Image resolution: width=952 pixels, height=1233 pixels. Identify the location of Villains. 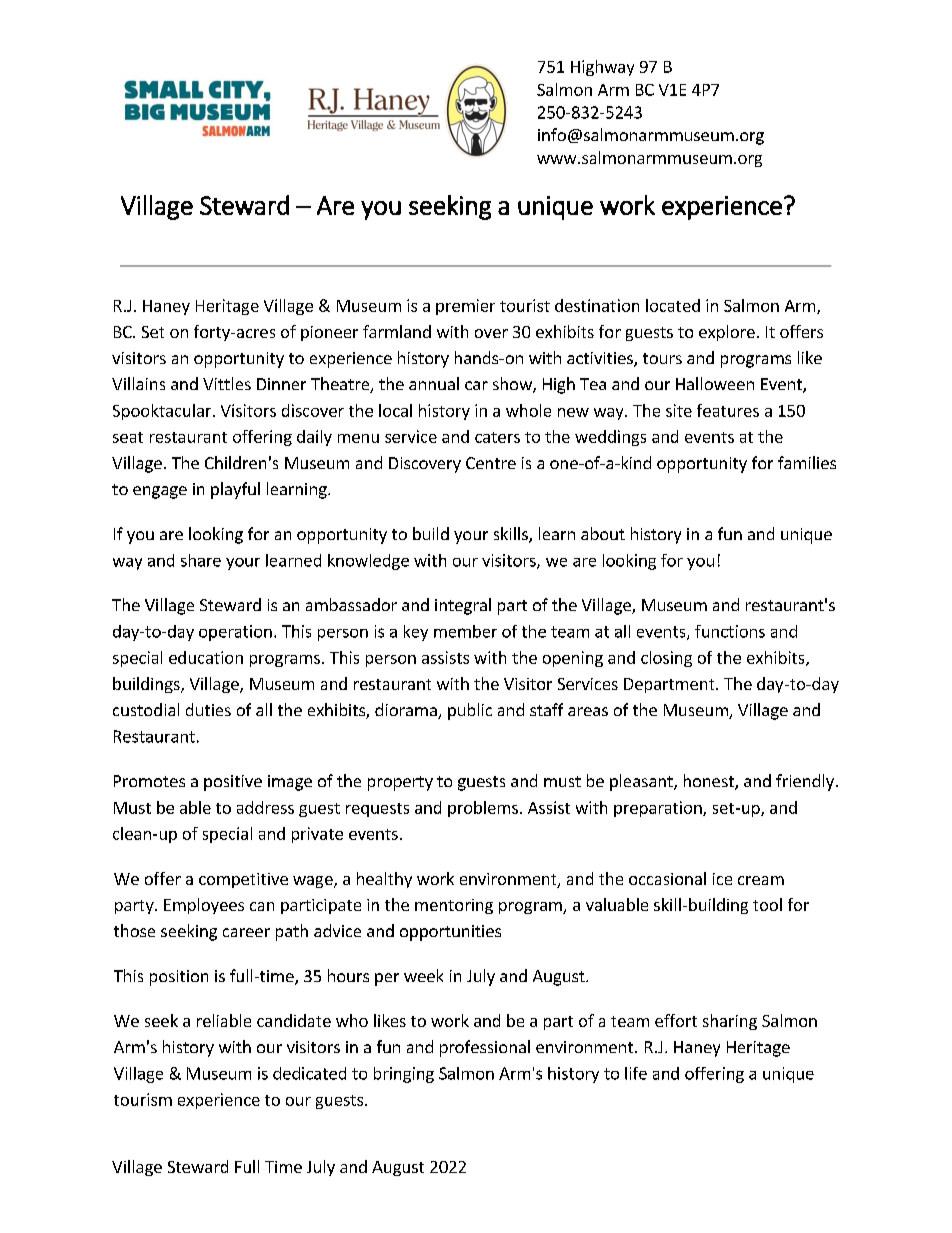
(138, 383).
